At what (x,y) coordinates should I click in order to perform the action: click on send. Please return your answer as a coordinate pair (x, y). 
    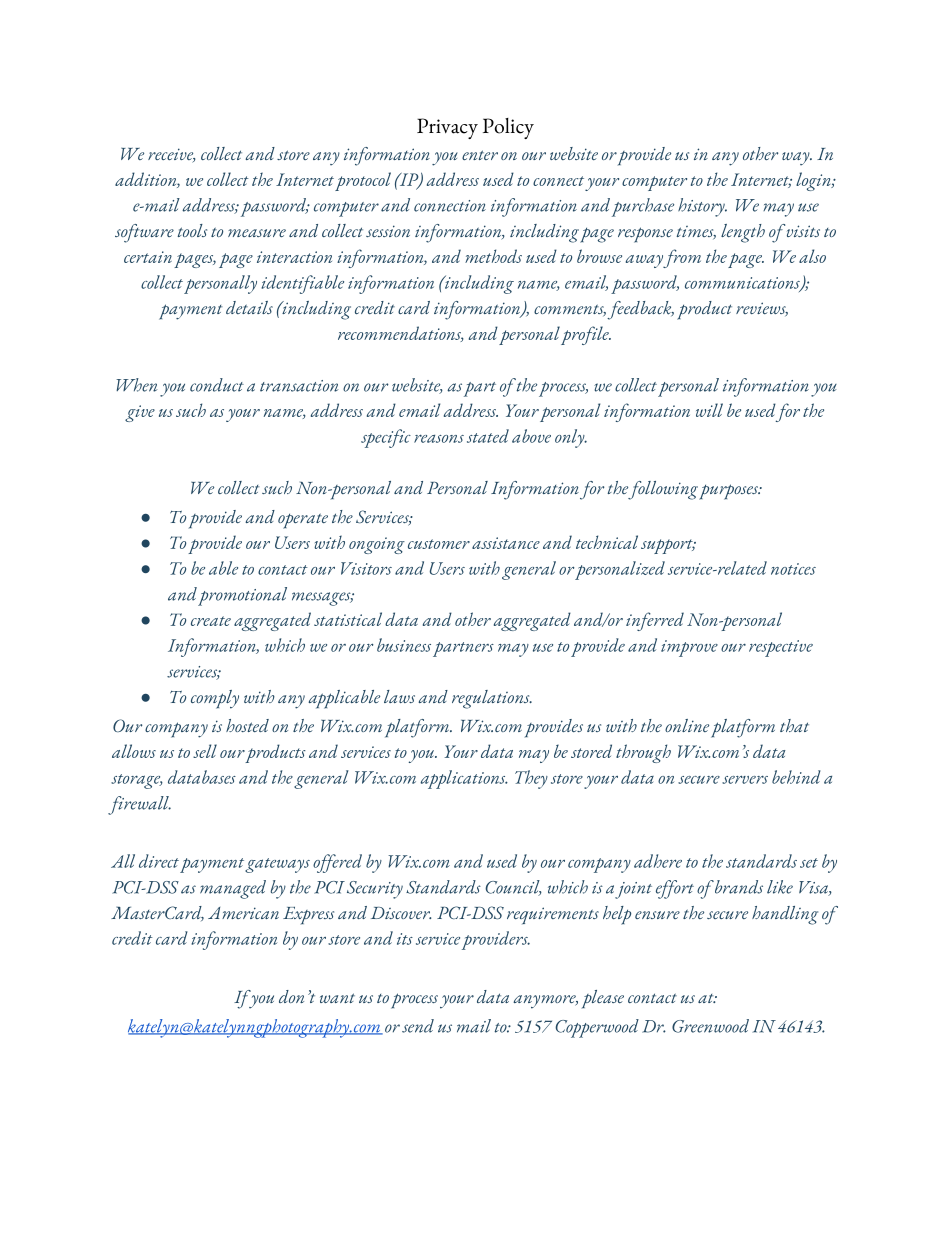
    Looking at the image, I should click on (418, 1026).
